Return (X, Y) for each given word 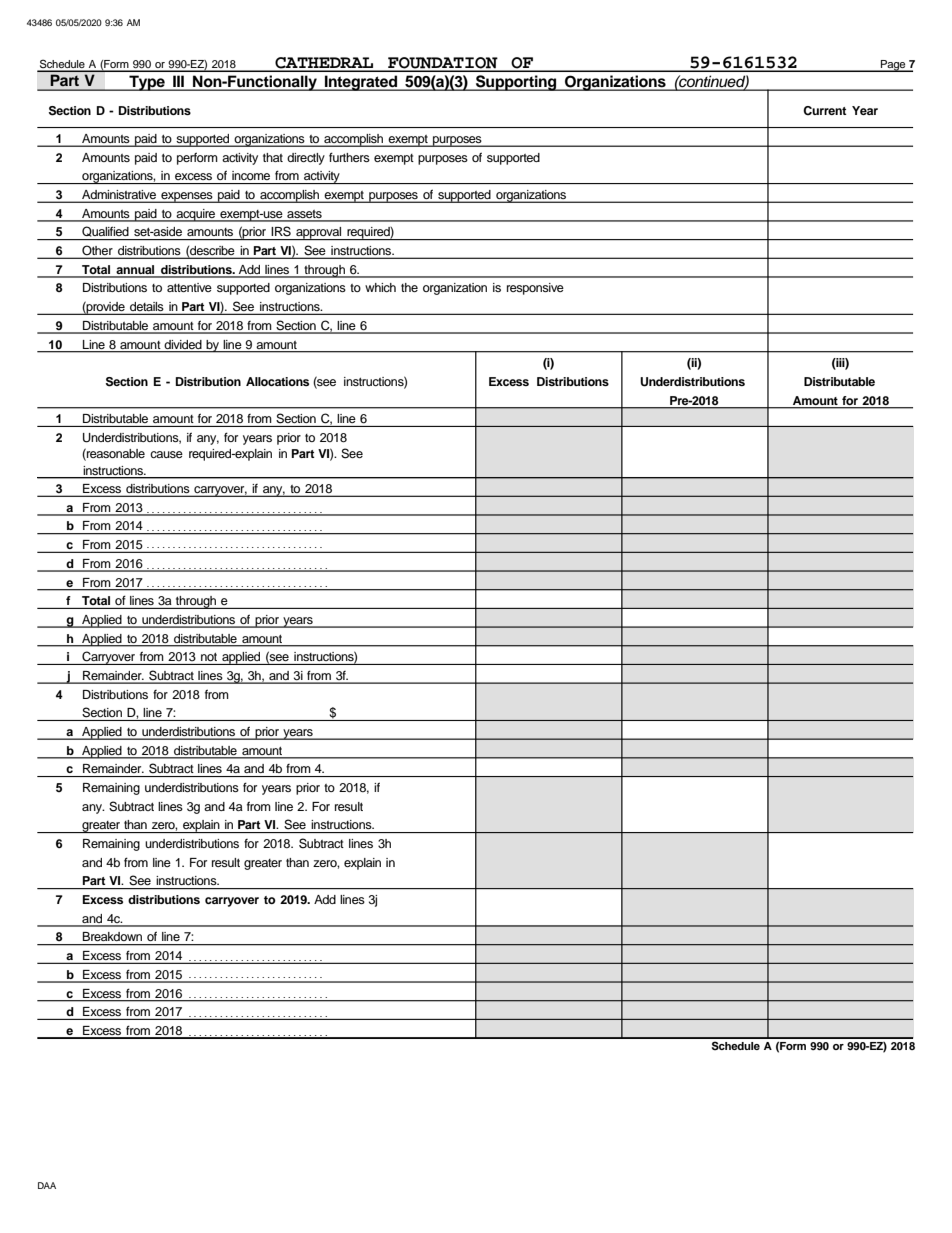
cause (166, 454)
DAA (47, 1185)
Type (147, 83)
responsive (535, 289)
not (209, 657)
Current (824, 111)
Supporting (516, 83)
